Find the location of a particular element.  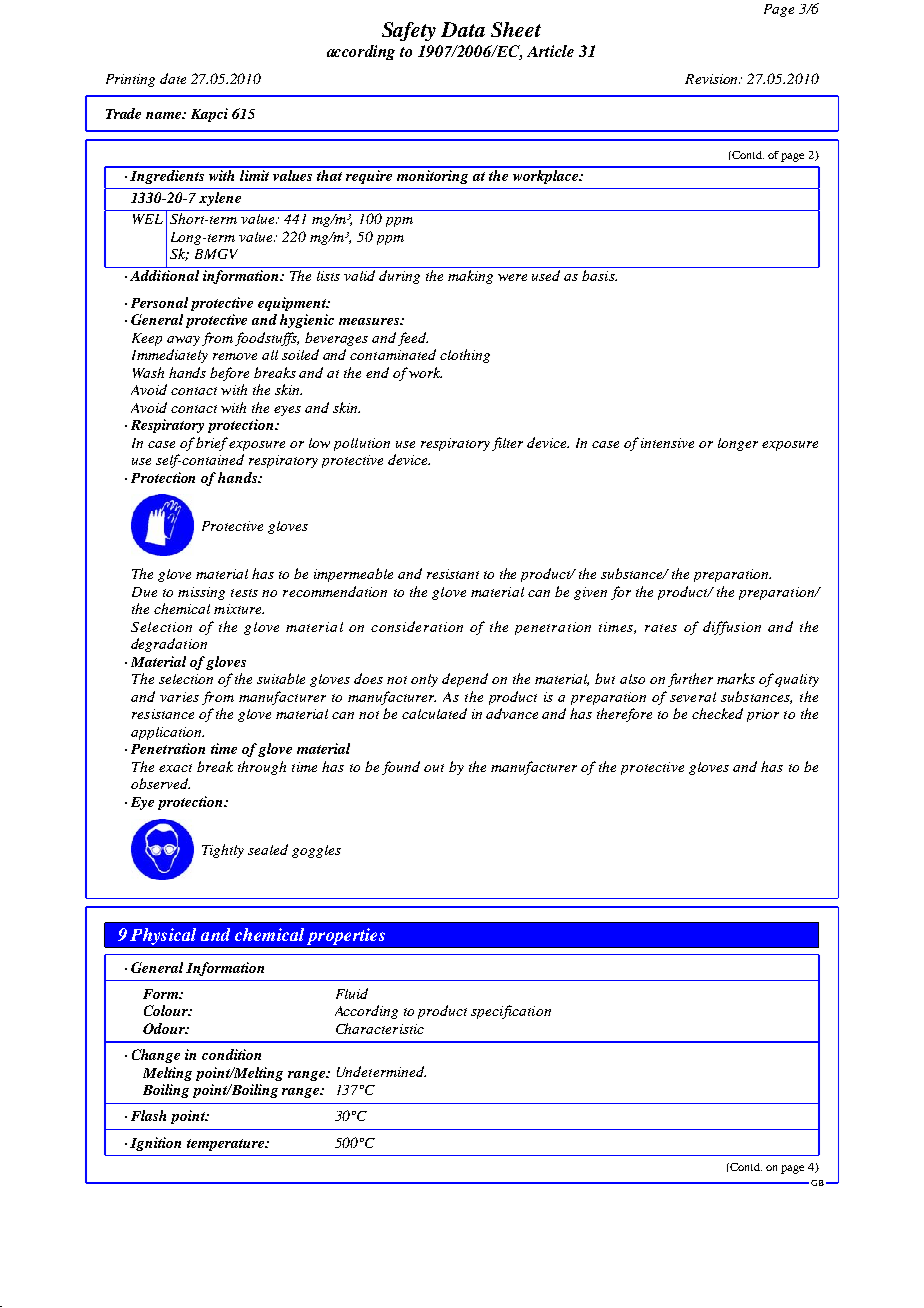

basis is located at coordinates (599, 275).
